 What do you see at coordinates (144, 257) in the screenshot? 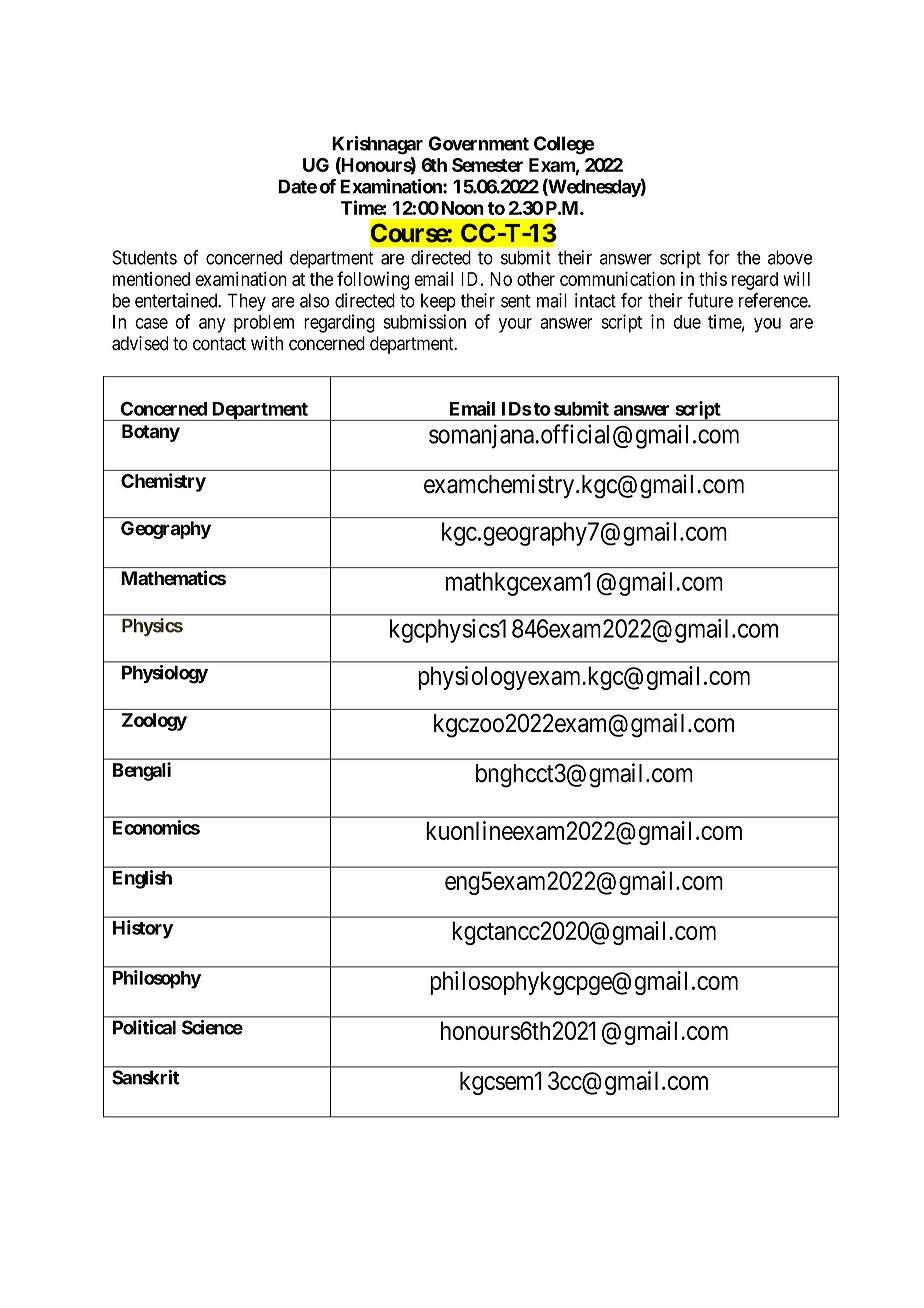
I see `Students` at bounding box center [144, 257].
